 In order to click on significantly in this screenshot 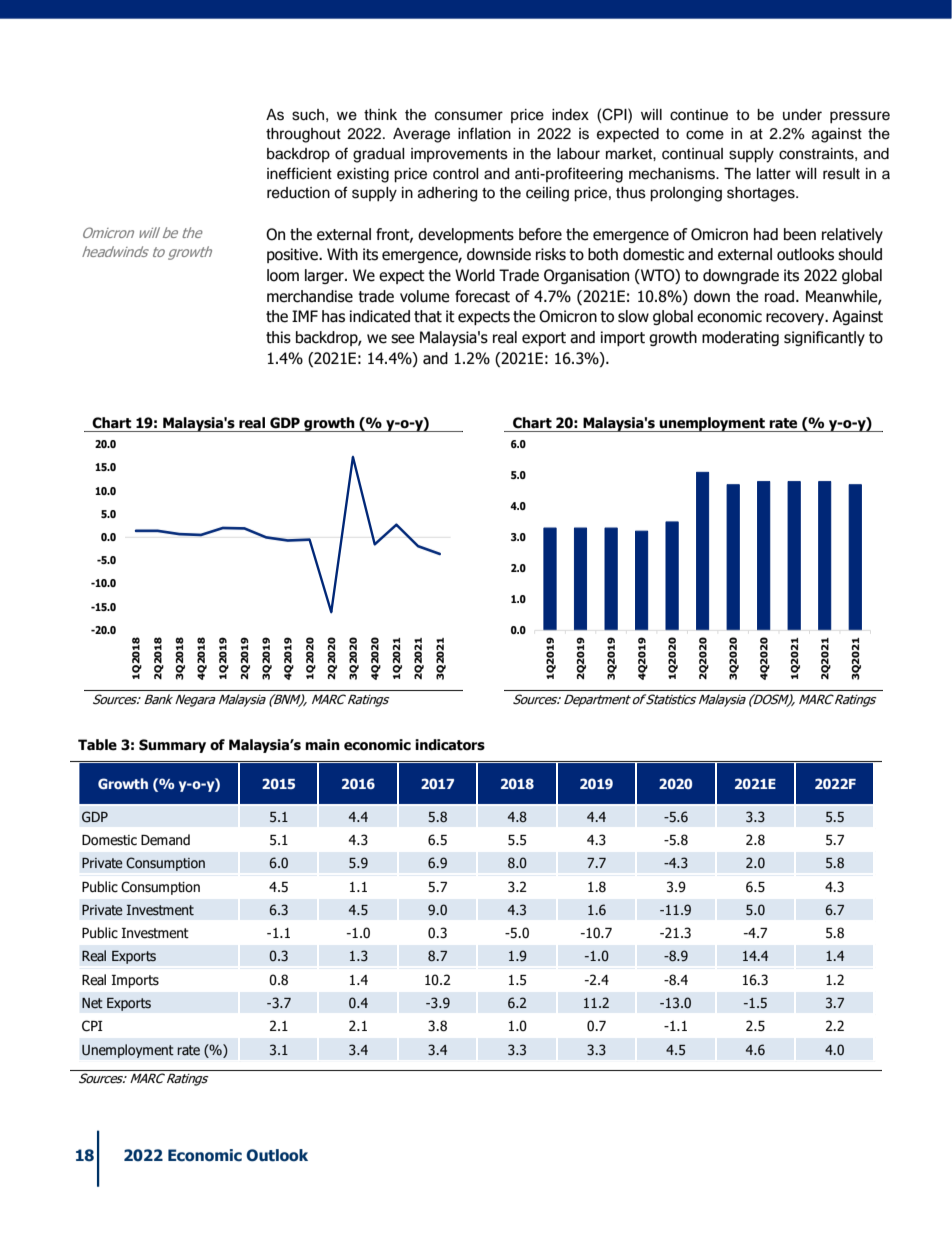, I will do `click(824, 338)`.
